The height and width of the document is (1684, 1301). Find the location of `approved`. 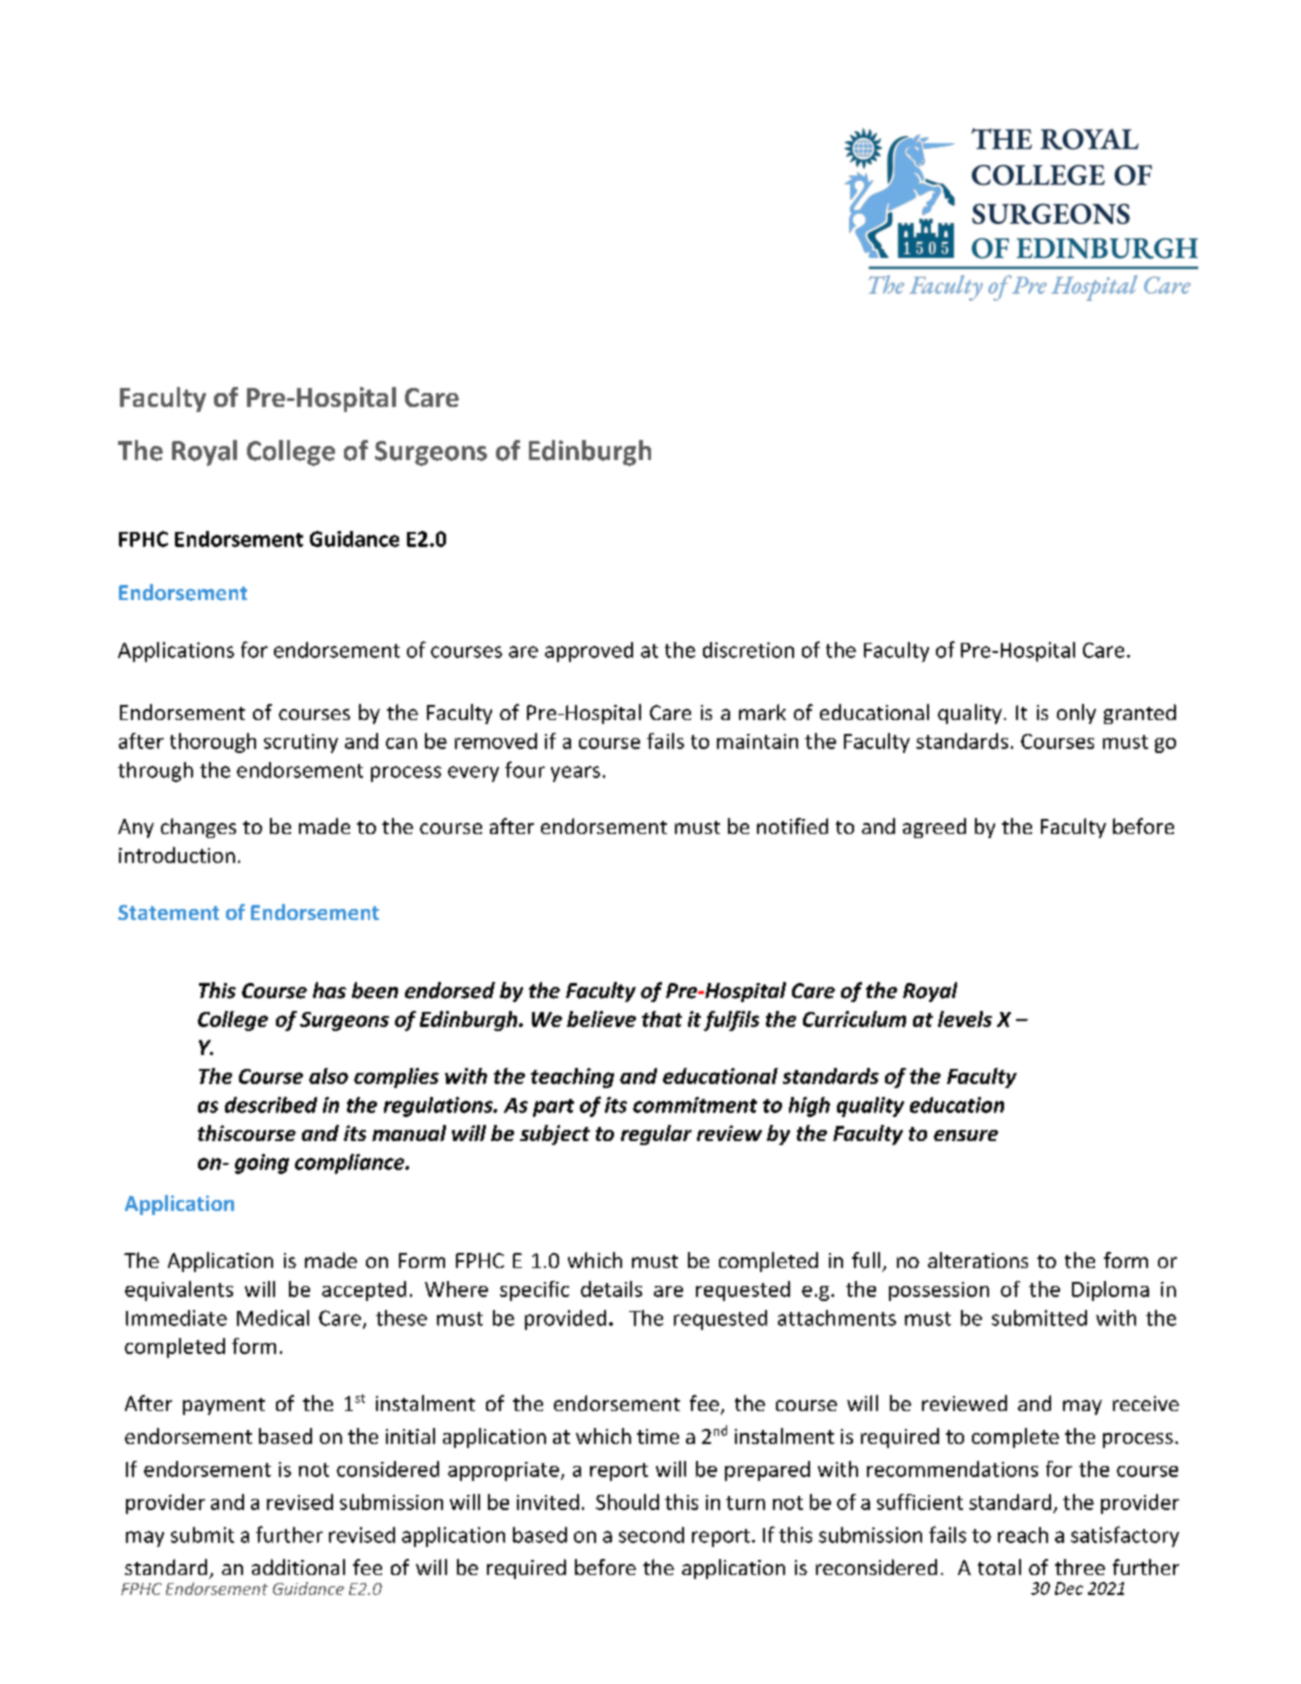

approved is located at coordinates (589, 652).
